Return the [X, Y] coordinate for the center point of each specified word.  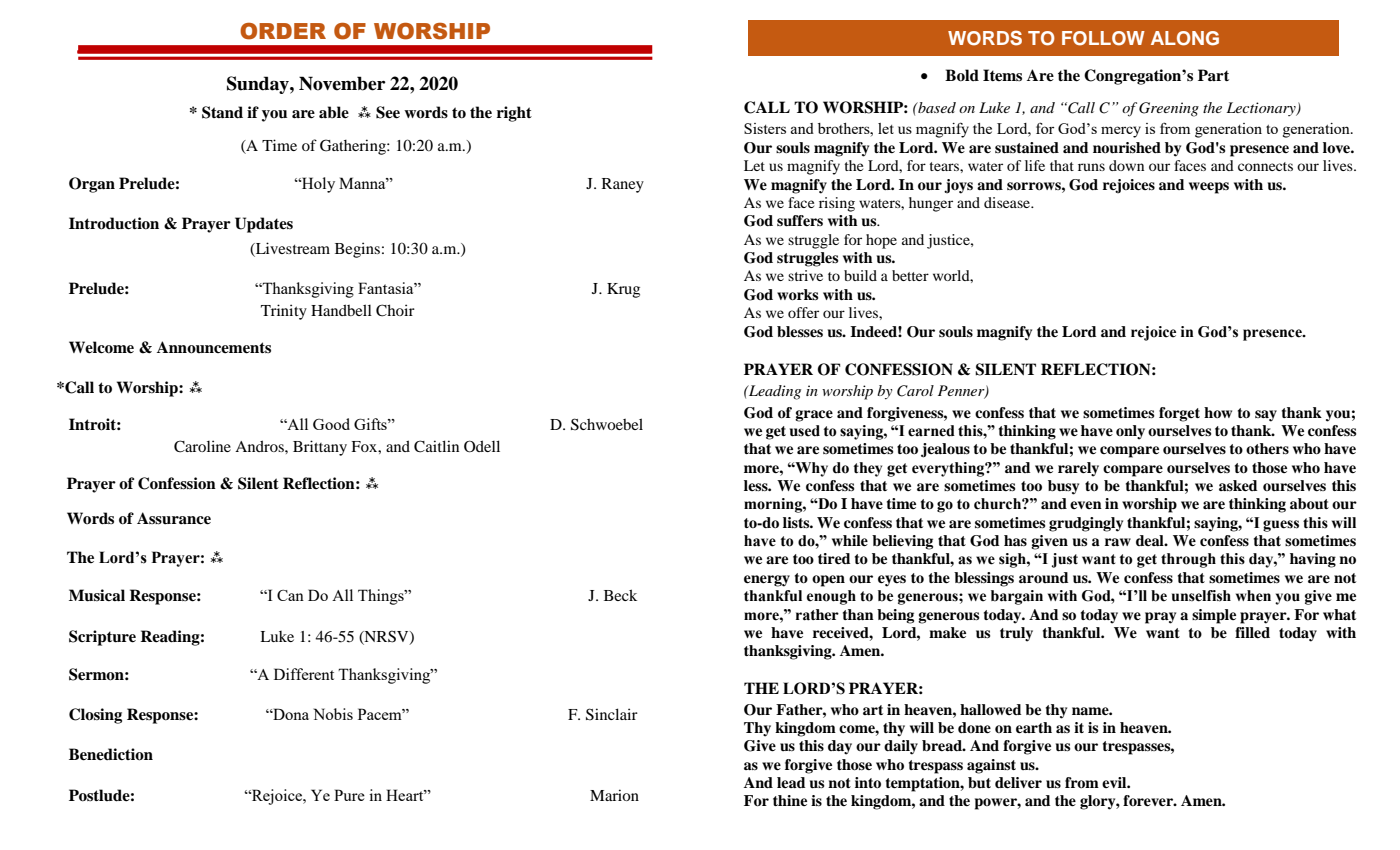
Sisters [765, 128]
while [850, 541]
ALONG [1185, 38]
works [797, 295]
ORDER [283, 31]
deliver [1018, 783]
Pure [349, 795]
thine [790, 800]
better [910, 275]
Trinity [284, 312]
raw [1118, 542]
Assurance [174, 518]
